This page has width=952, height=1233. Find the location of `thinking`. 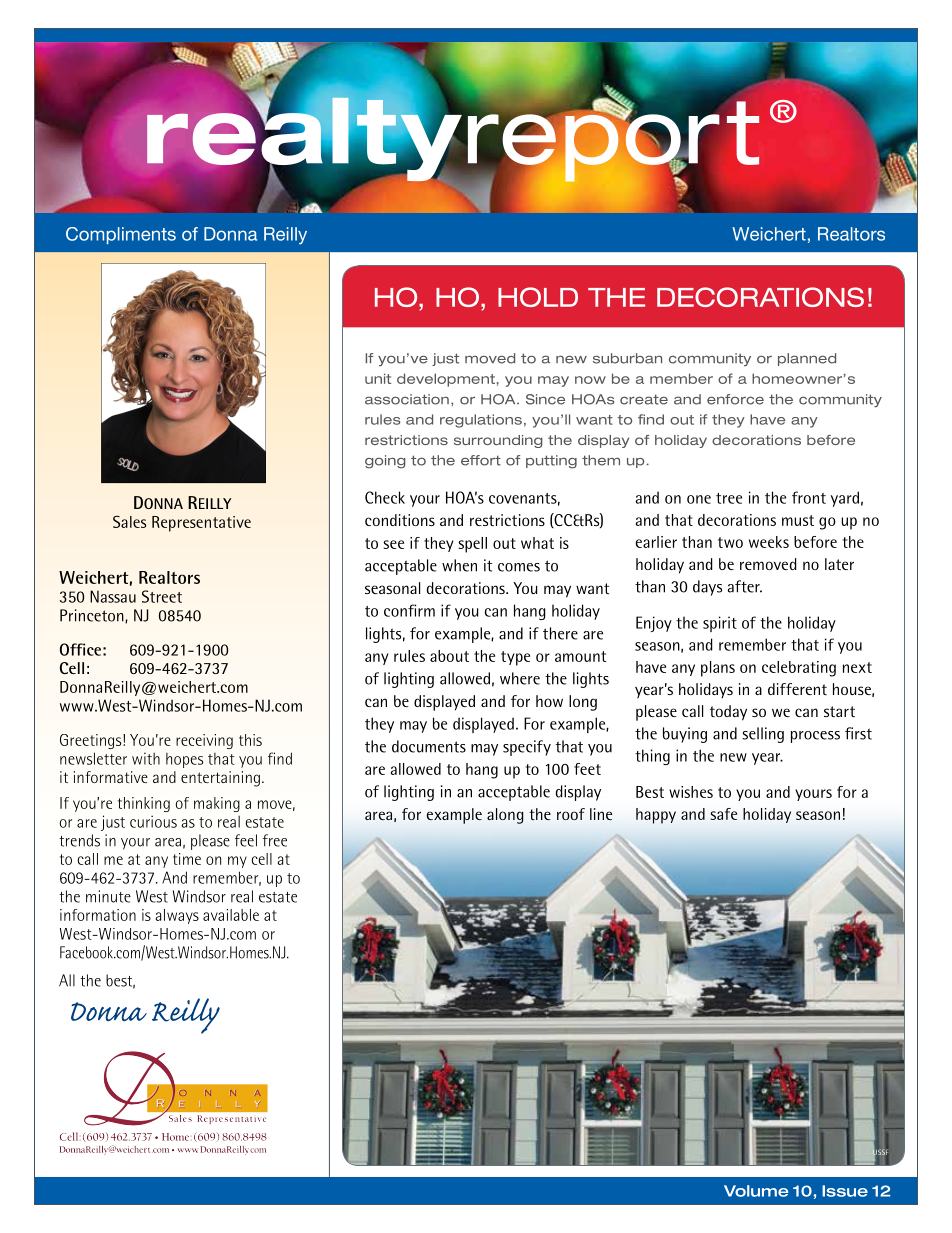

thinking is located at coordinates (144, 804).
